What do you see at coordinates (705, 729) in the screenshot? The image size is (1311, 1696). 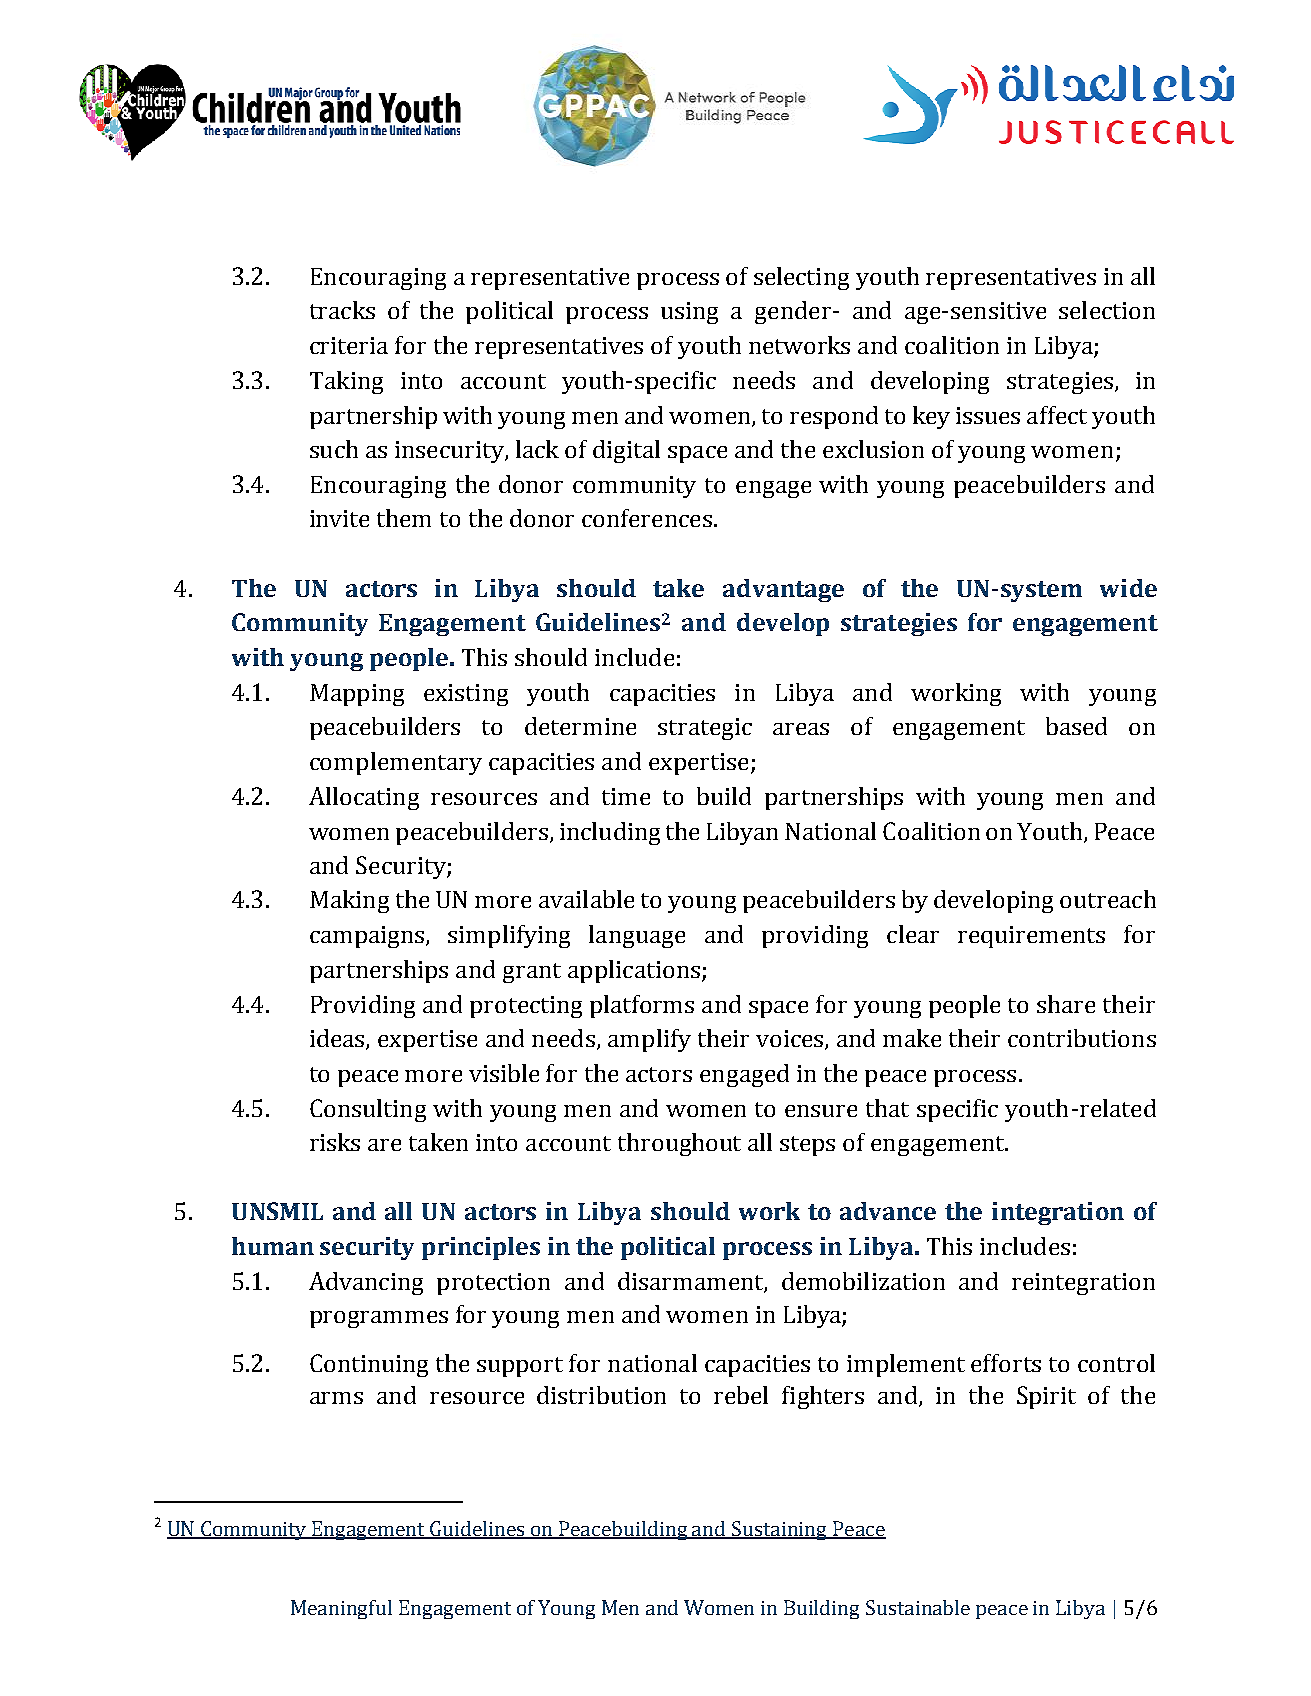 I see `strategic` at bounding box center [705, 729].
